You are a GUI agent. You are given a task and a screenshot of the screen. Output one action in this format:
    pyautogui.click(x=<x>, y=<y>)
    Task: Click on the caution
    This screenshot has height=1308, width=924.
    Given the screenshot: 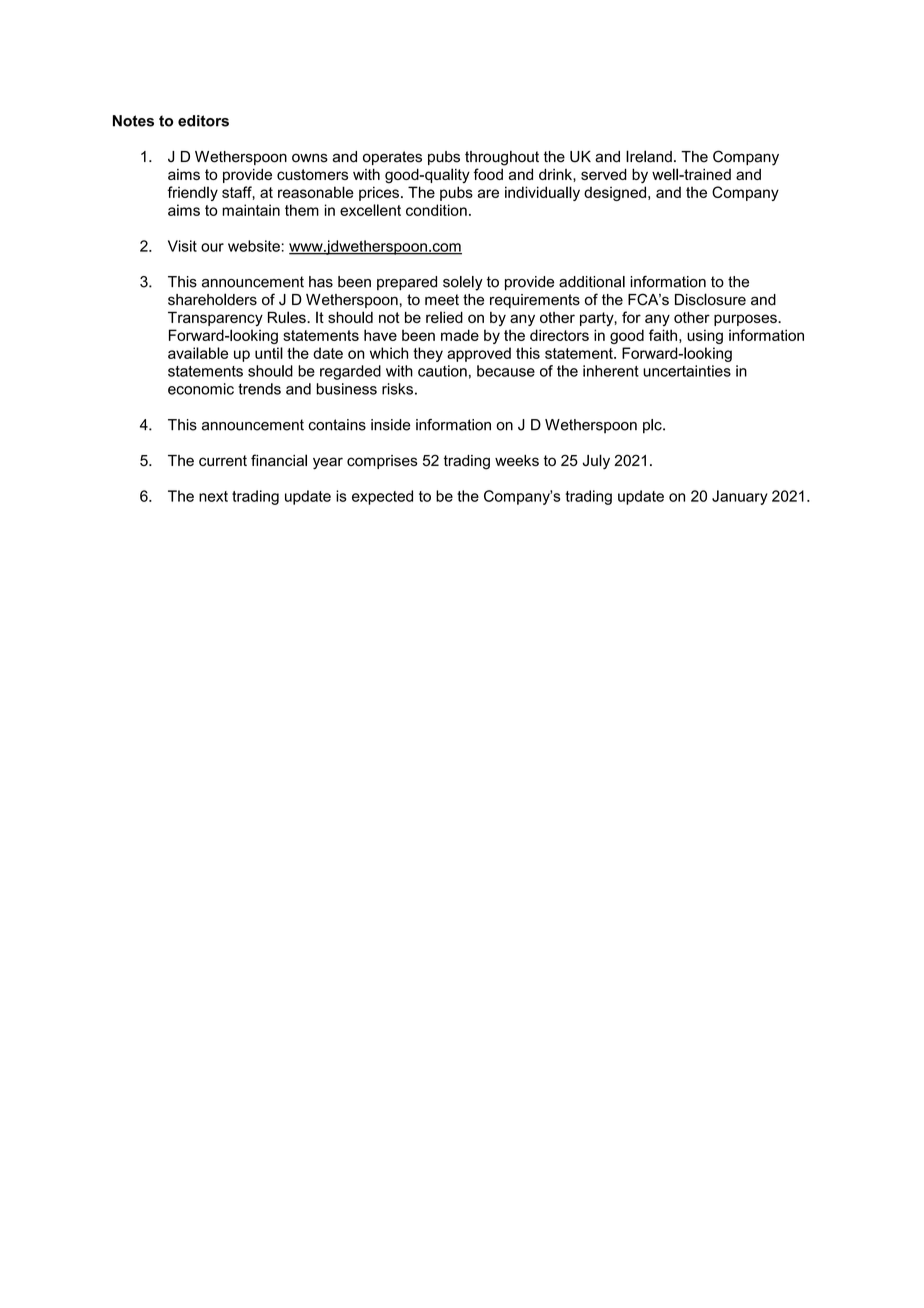 What is the action you would take?
    pyautogui.click(x=442, y=371)
